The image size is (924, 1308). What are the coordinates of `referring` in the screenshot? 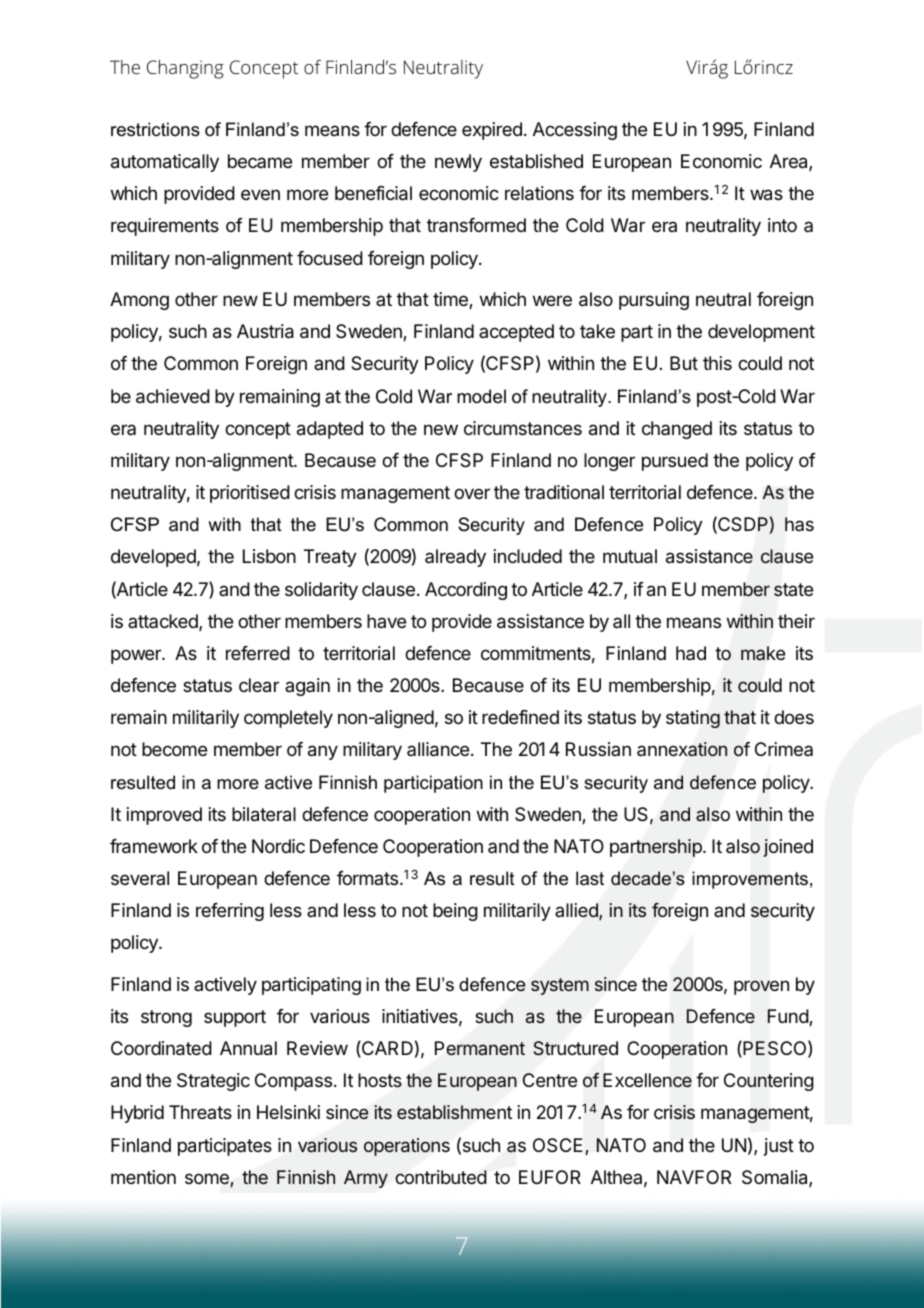 It's located at (230, 912).
